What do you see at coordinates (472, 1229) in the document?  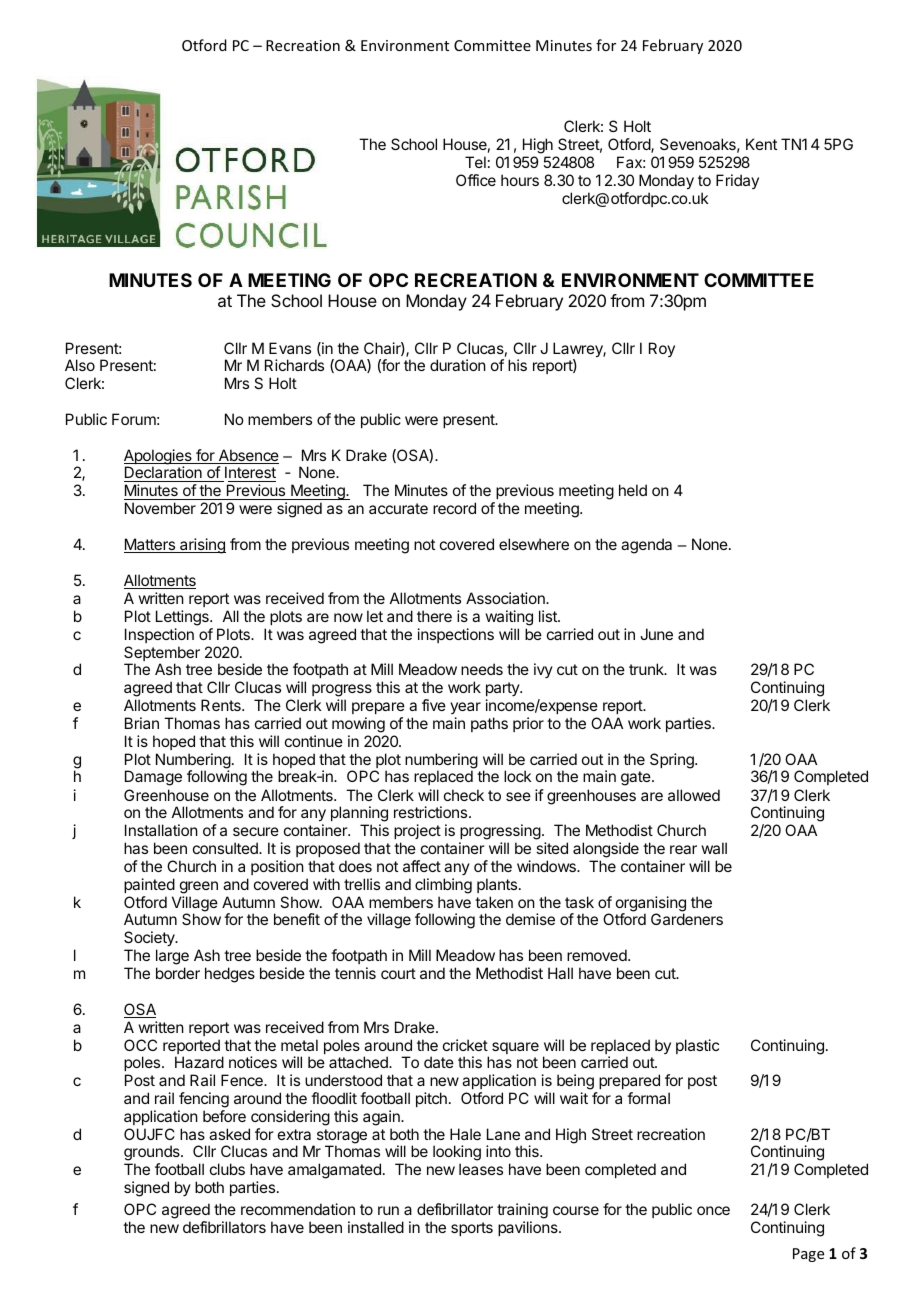 I see `sports` at bounding box center [472, 1229].
